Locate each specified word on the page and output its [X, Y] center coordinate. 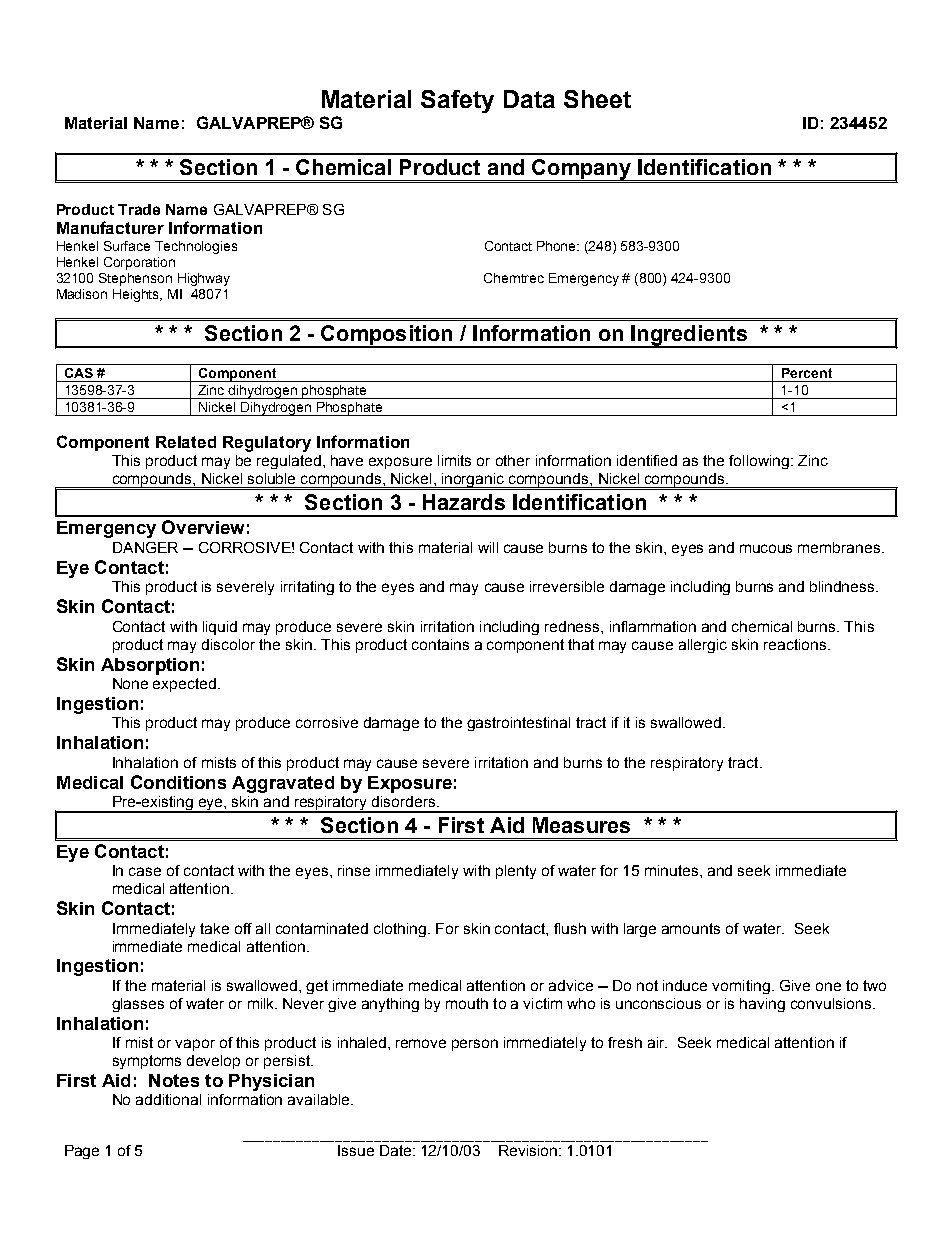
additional [168, 1099]
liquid [220, 628]
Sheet [597, 99]
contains [440, 644]
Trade [139, 209]
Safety [457, 101]
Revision [528, 1150]
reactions [796, 644]
